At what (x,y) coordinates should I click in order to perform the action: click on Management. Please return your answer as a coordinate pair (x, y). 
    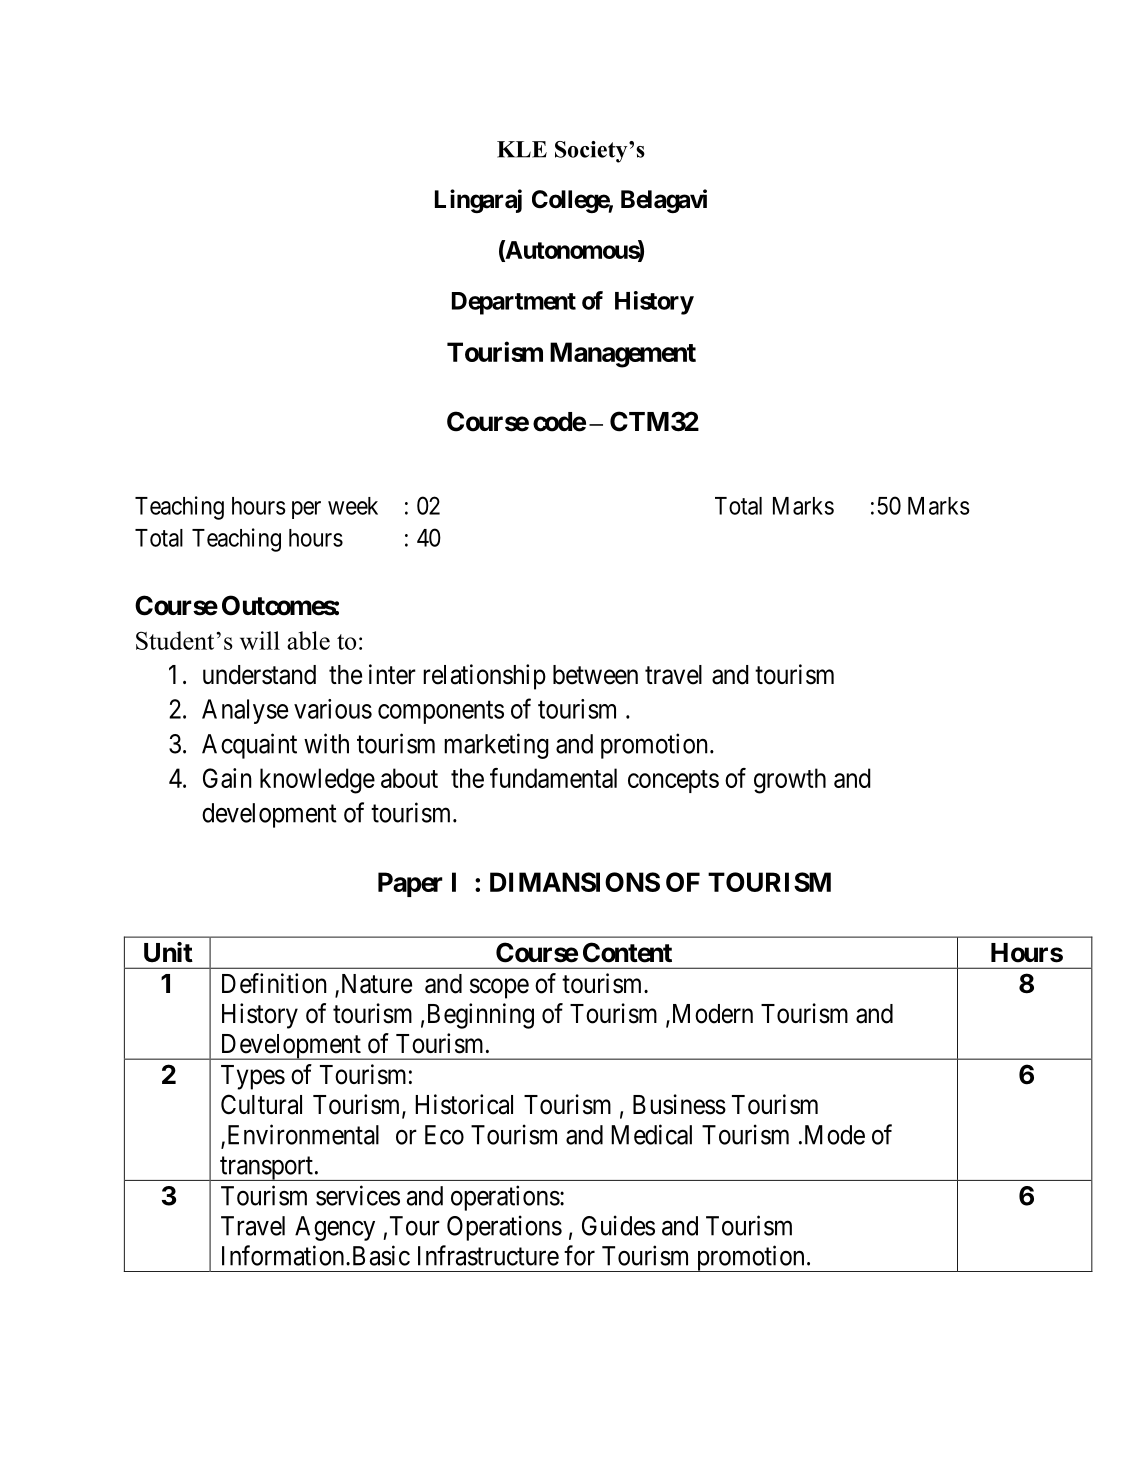
    Looking at the image, I should click on (623, 355).
